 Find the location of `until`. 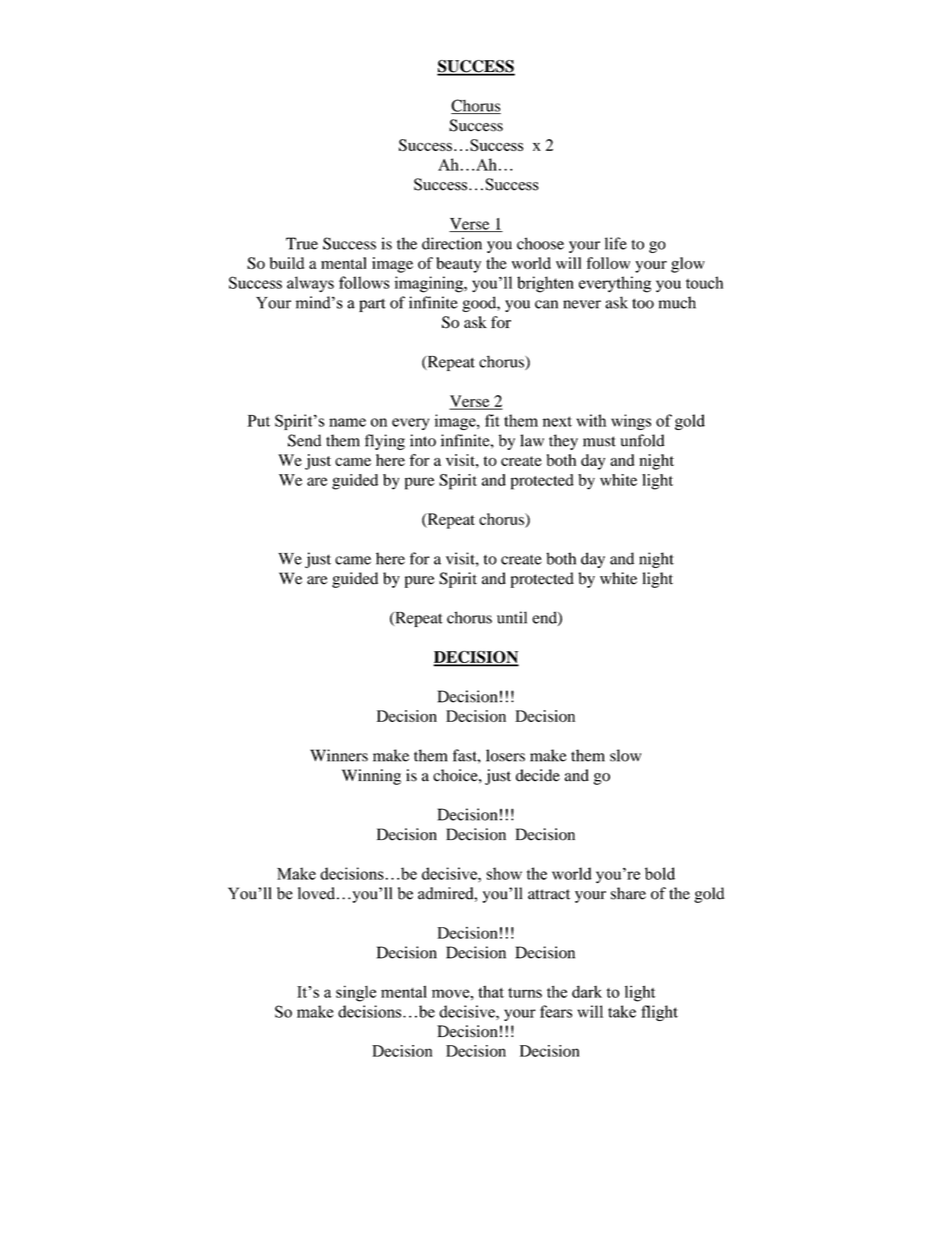

until is located at coordinates (512, 617).
